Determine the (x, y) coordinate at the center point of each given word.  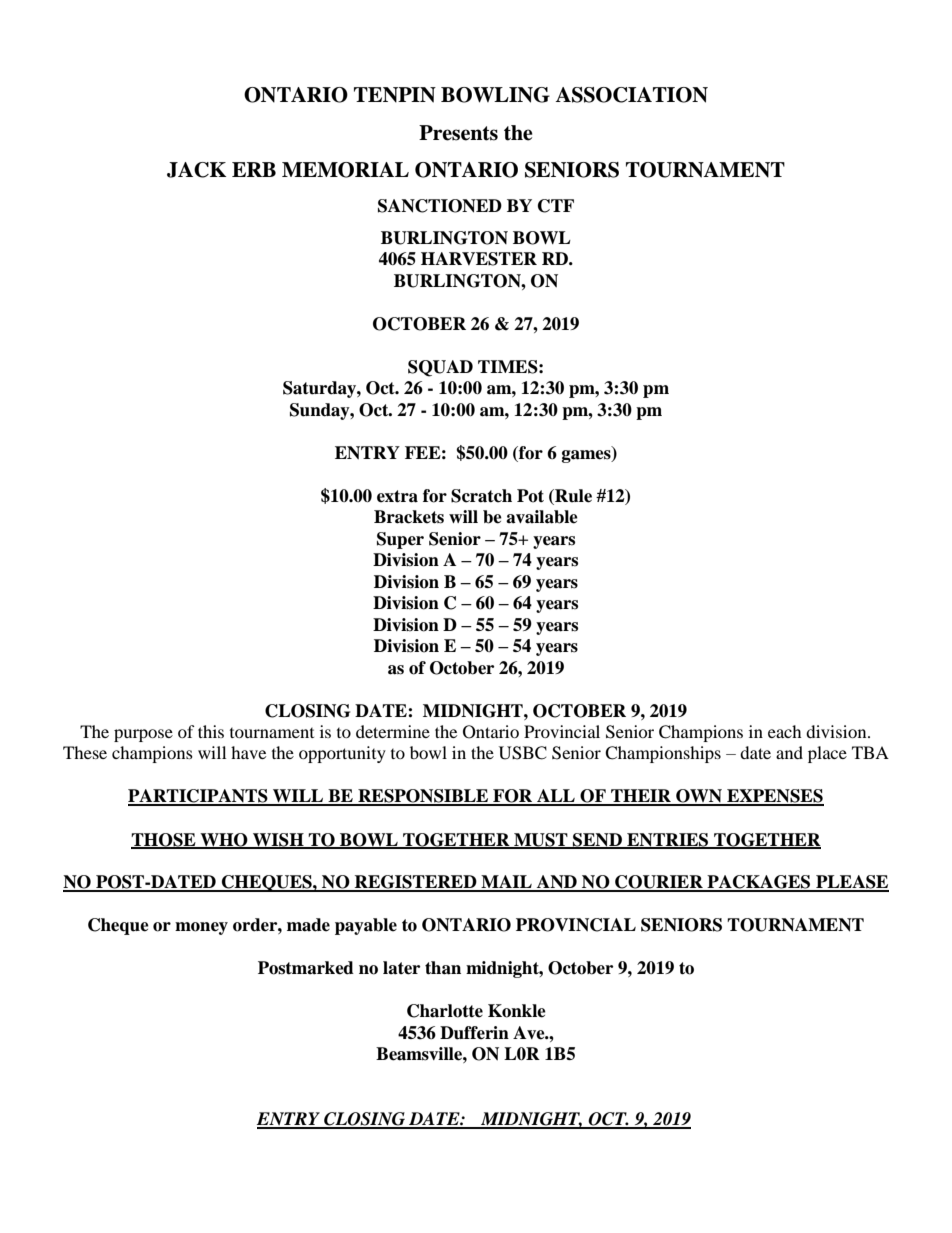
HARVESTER (479, 259)
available (542, 517)
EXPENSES (774, 797)
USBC (523, 753)
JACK (197, 170)
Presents (458, 133)
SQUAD (440, 368)
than (443, 968)
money (201, 928)
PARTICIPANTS (199, 797)
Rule (572, 497)
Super (400, 540)
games (587, 456)
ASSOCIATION (631, 95)
